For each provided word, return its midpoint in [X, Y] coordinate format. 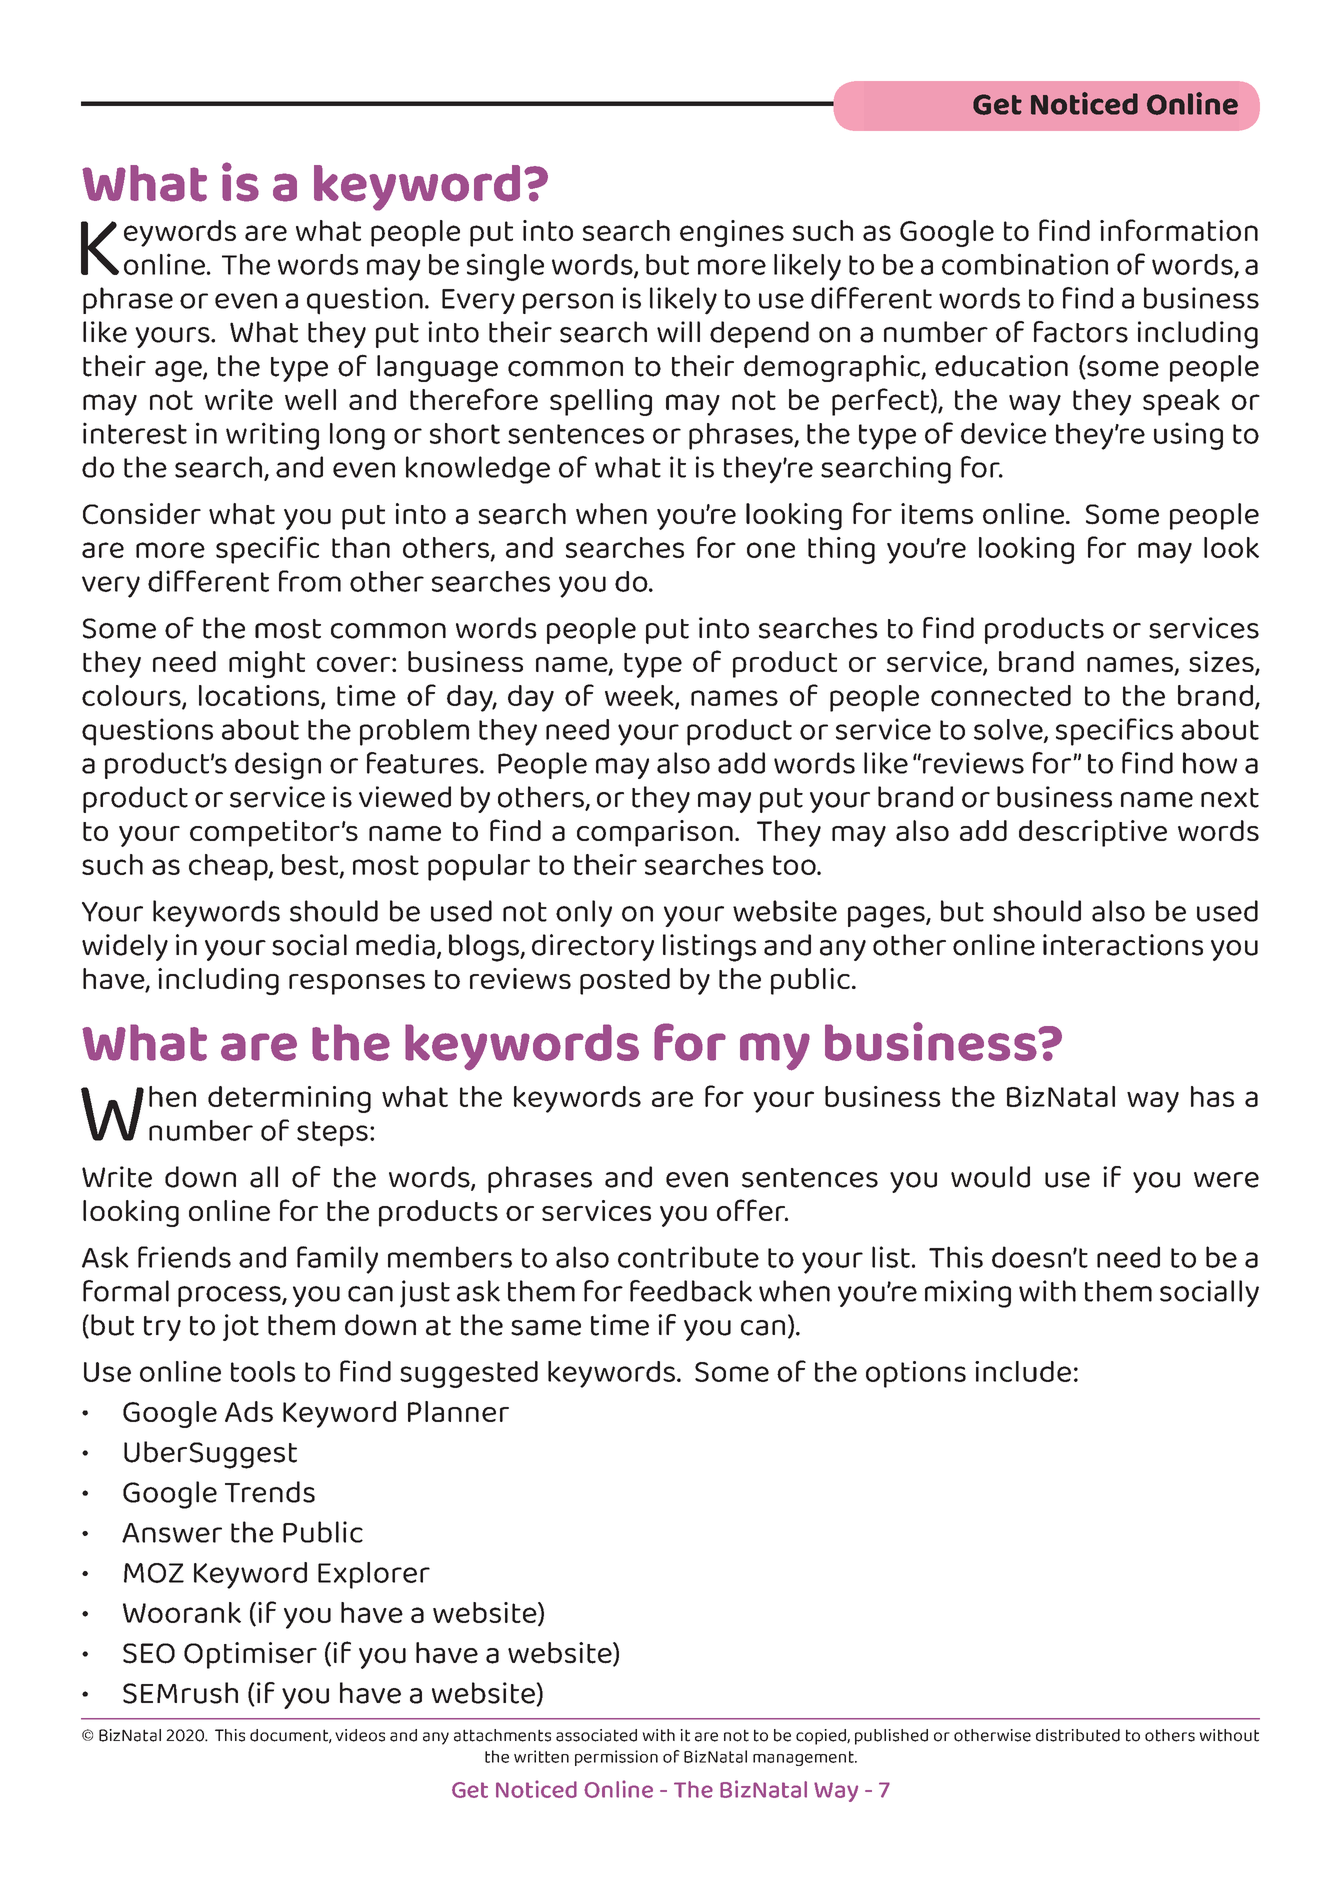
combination [1025, 264]
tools [263, 1371]
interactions [1123, 945]
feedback [691, 1291]
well [310, 399]
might [267, 664]
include [1023, 1371]
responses [357, 984]
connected [1001, 695]
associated [596, 1735]
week [640, 696]
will [678, 332]
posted [625, 981]
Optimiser [250, 1655]
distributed [1078, 1735]
